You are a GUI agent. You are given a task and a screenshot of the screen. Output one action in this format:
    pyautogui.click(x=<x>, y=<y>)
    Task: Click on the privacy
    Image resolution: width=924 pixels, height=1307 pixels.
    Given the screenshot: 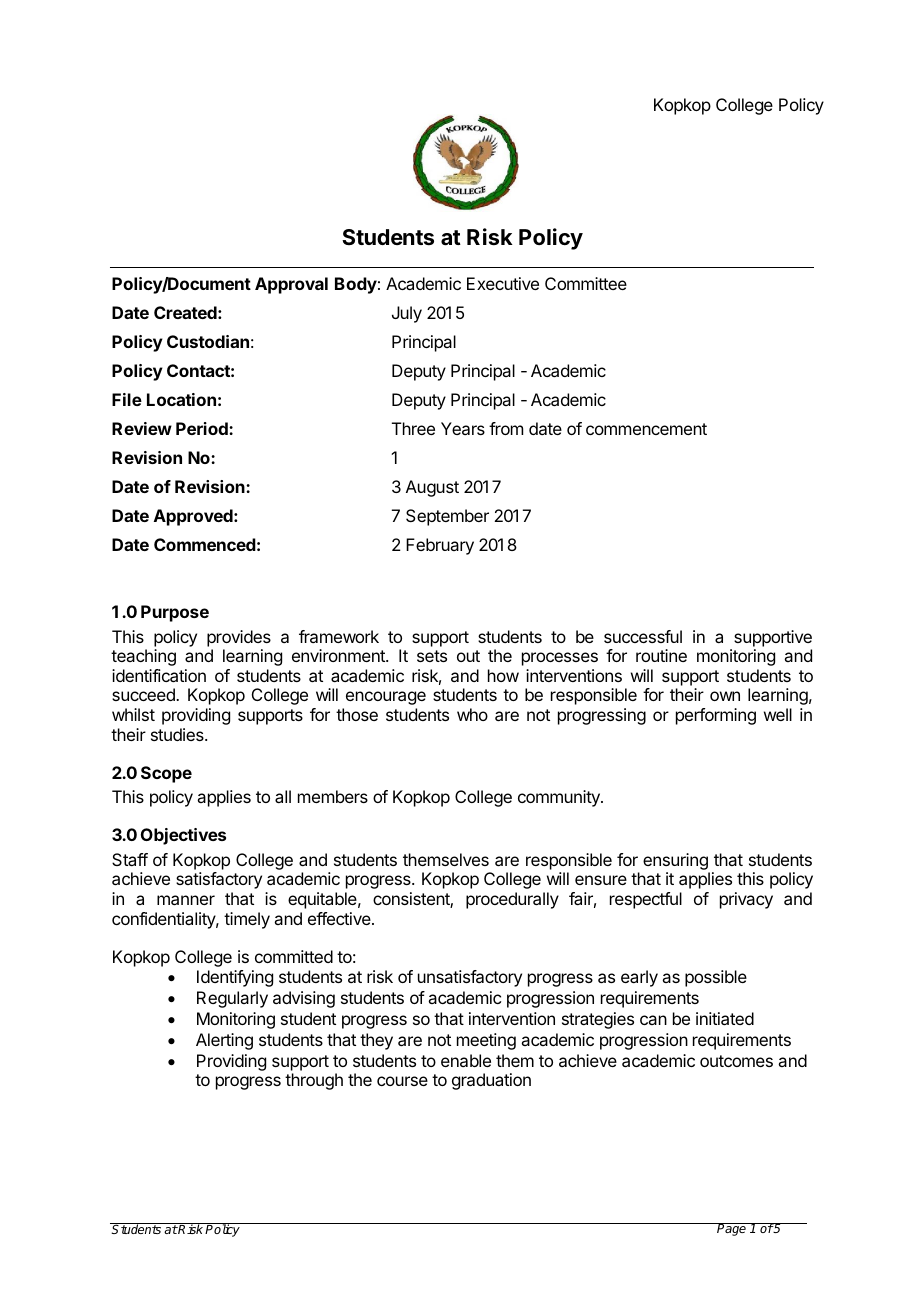 What is the action you would take?
    pyautogui.click(x=746, y=900)
